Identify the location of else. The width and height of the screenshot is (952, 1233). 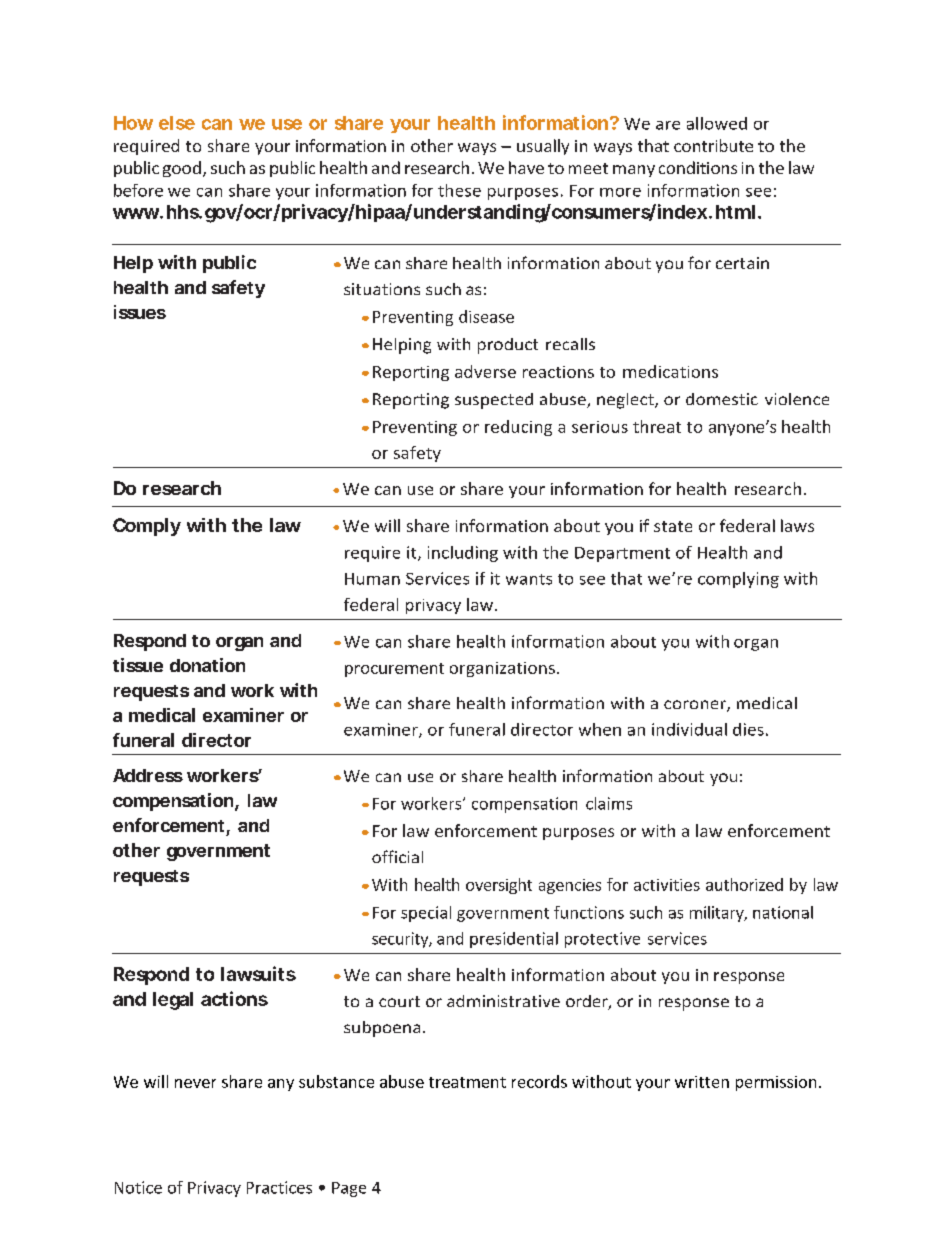
(177, 123).
